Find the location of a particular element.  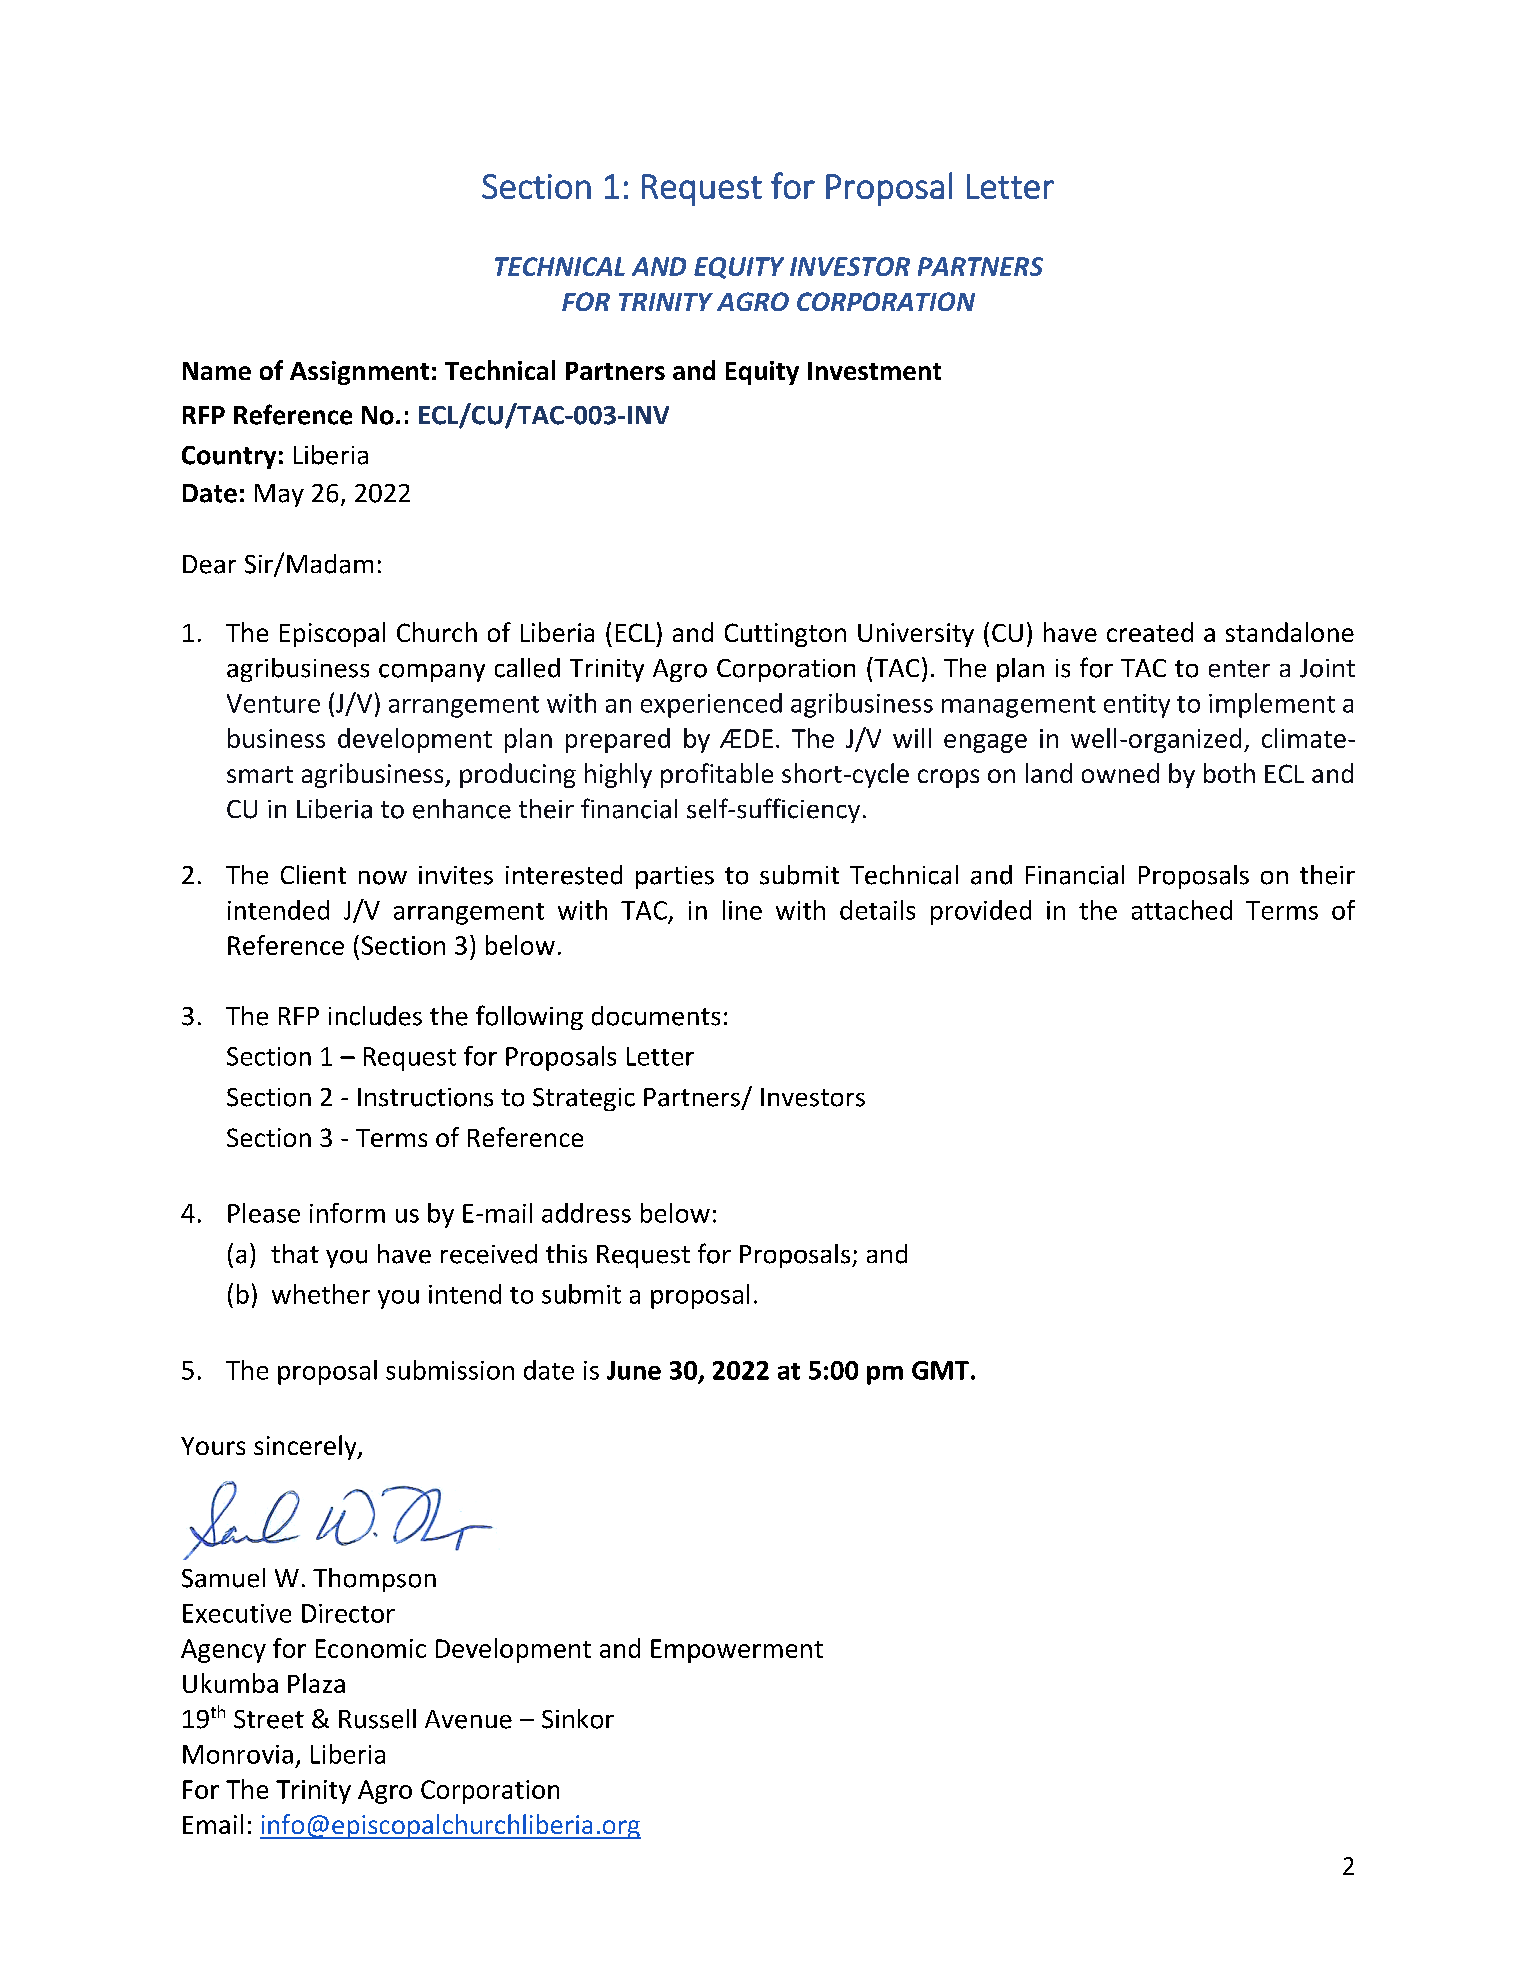

includes is located at coordinates (375, 1016).
